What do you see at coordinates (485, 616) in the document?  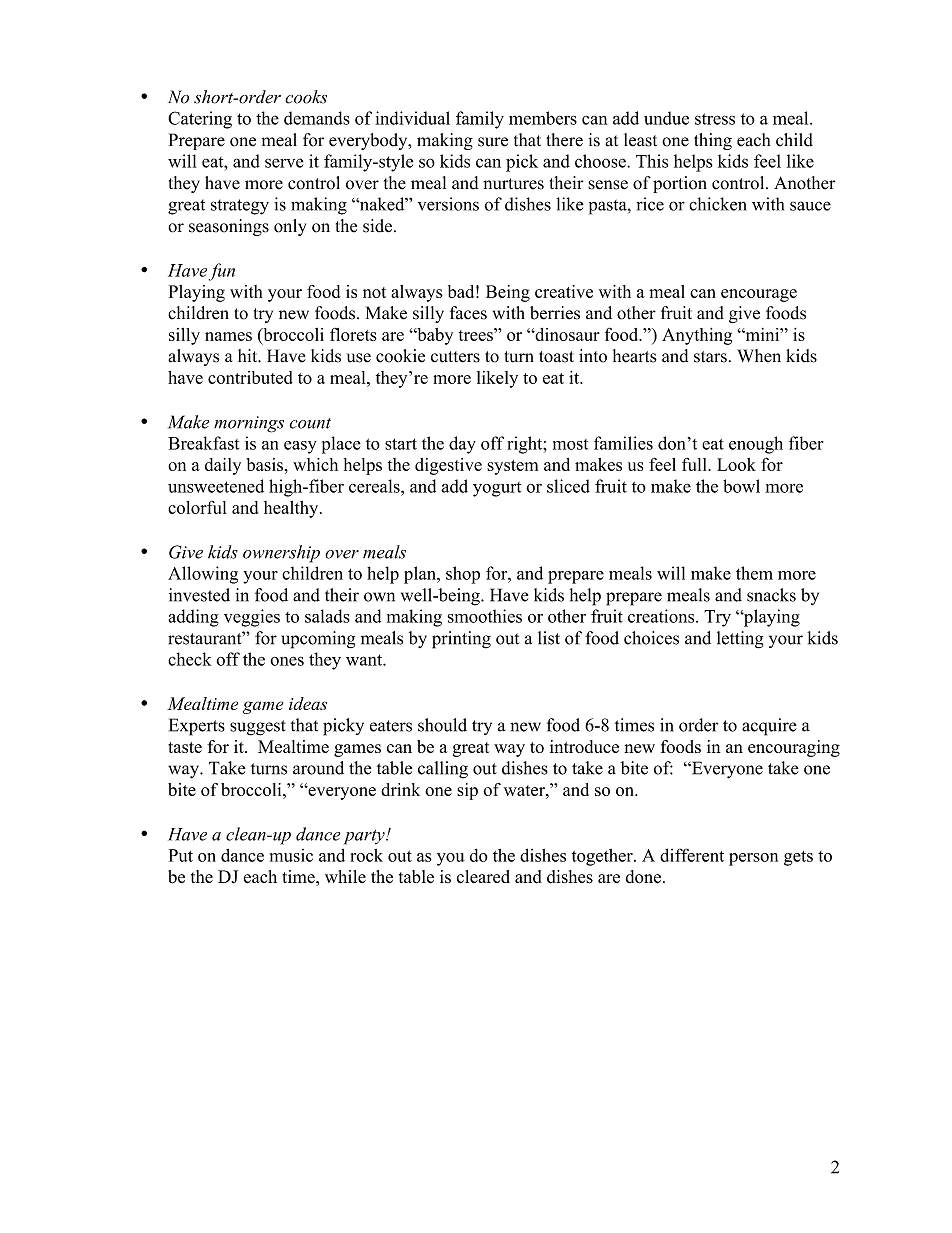 I see `smoothies` at bounding box center [485, 616].
